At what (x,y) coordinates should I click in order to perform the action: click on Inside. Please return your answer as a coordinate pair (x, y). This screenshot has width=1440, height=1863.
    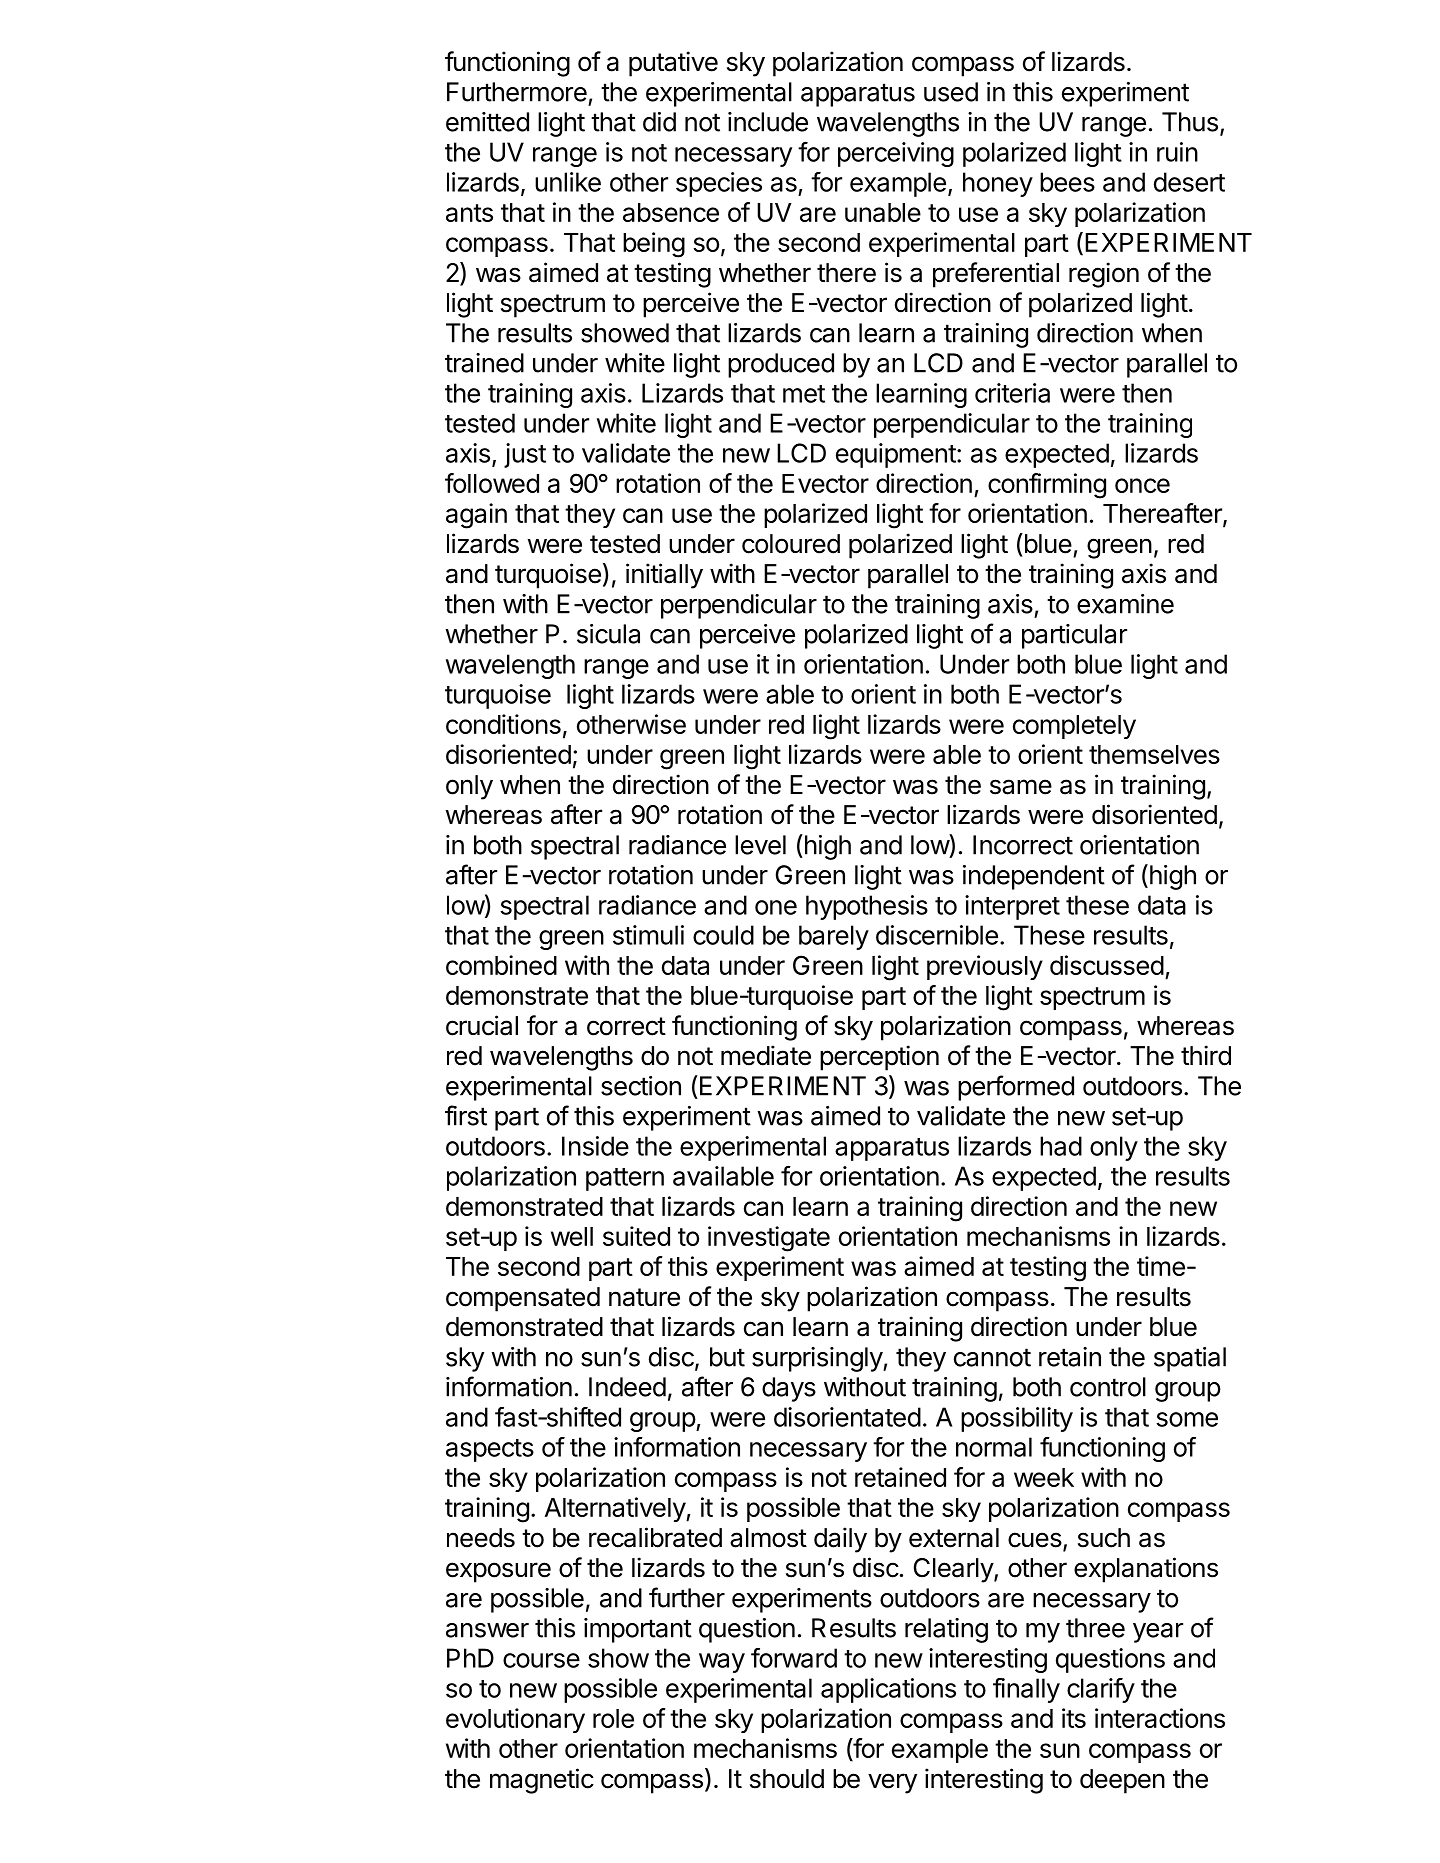
    Looking at the image, I should click on (595, 1146).
